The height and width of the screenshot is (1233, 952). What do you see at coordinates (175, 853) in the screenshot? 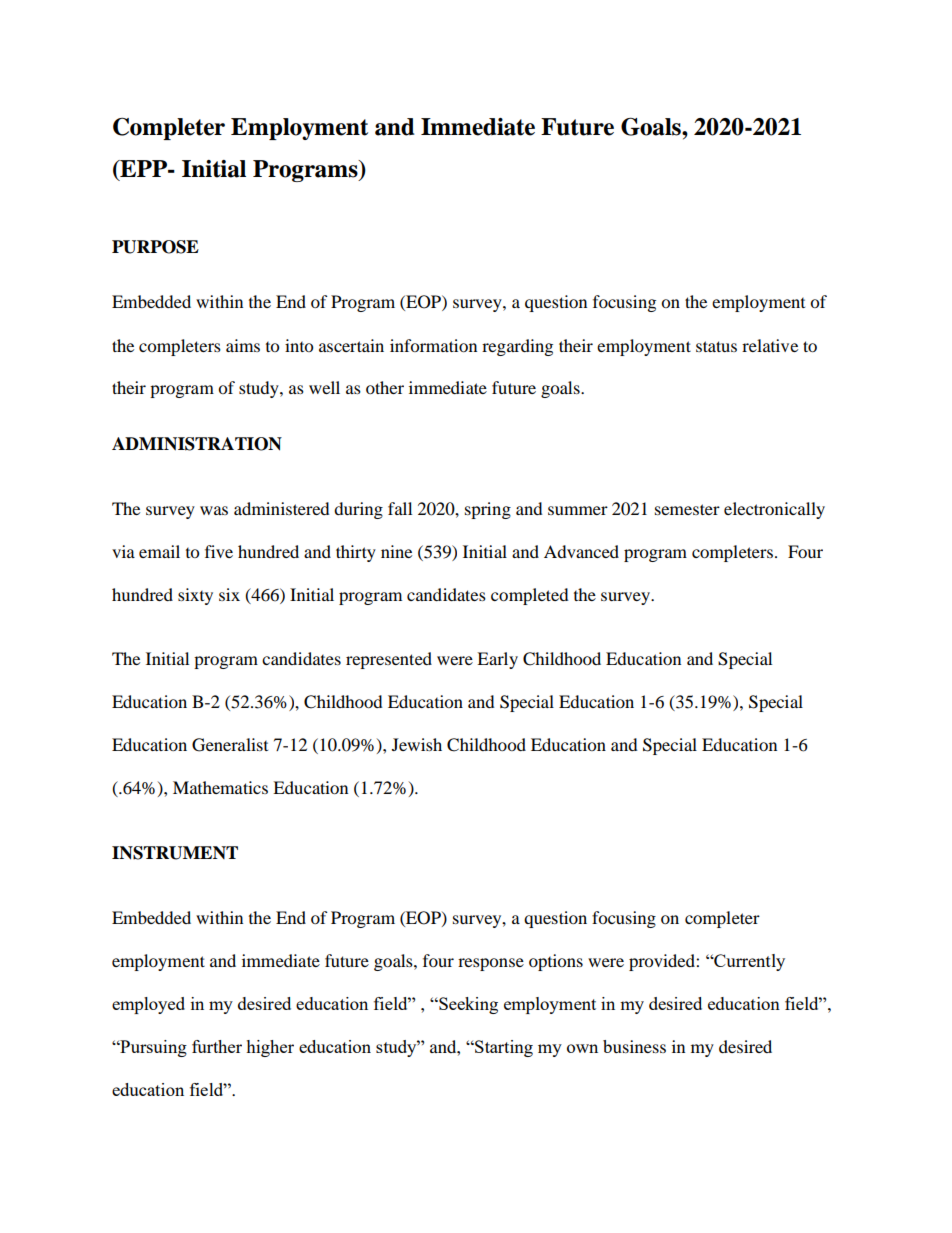
I see `INSTRUMENT` at bounding box center [175, 853].
